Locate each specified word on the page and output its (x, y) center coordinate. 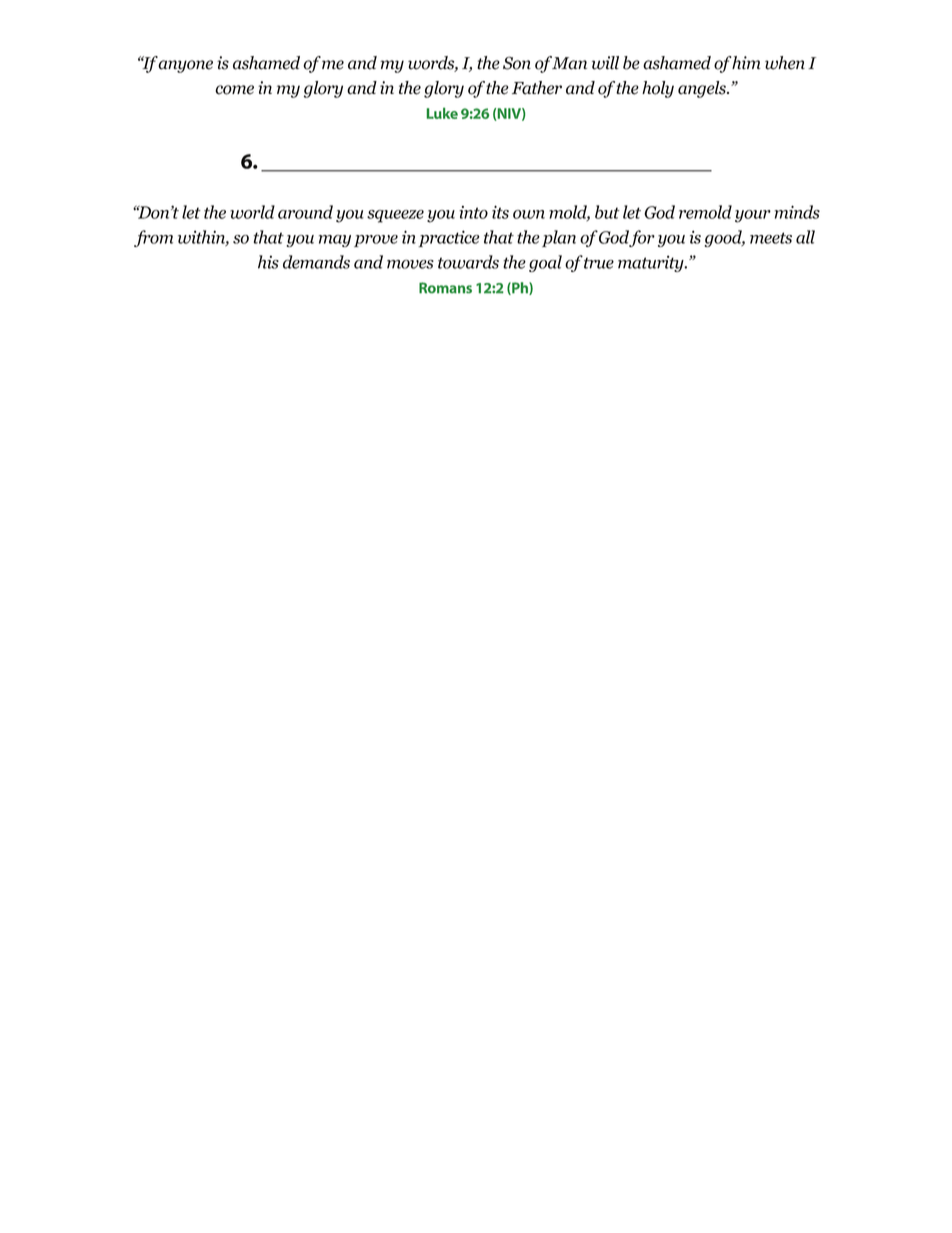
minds (797, 212)
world (252, 212)
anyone (185, 66)
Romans (445, 288)
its (500, 212)
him (746, 63)
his (268, 262)
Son (517, 63)
